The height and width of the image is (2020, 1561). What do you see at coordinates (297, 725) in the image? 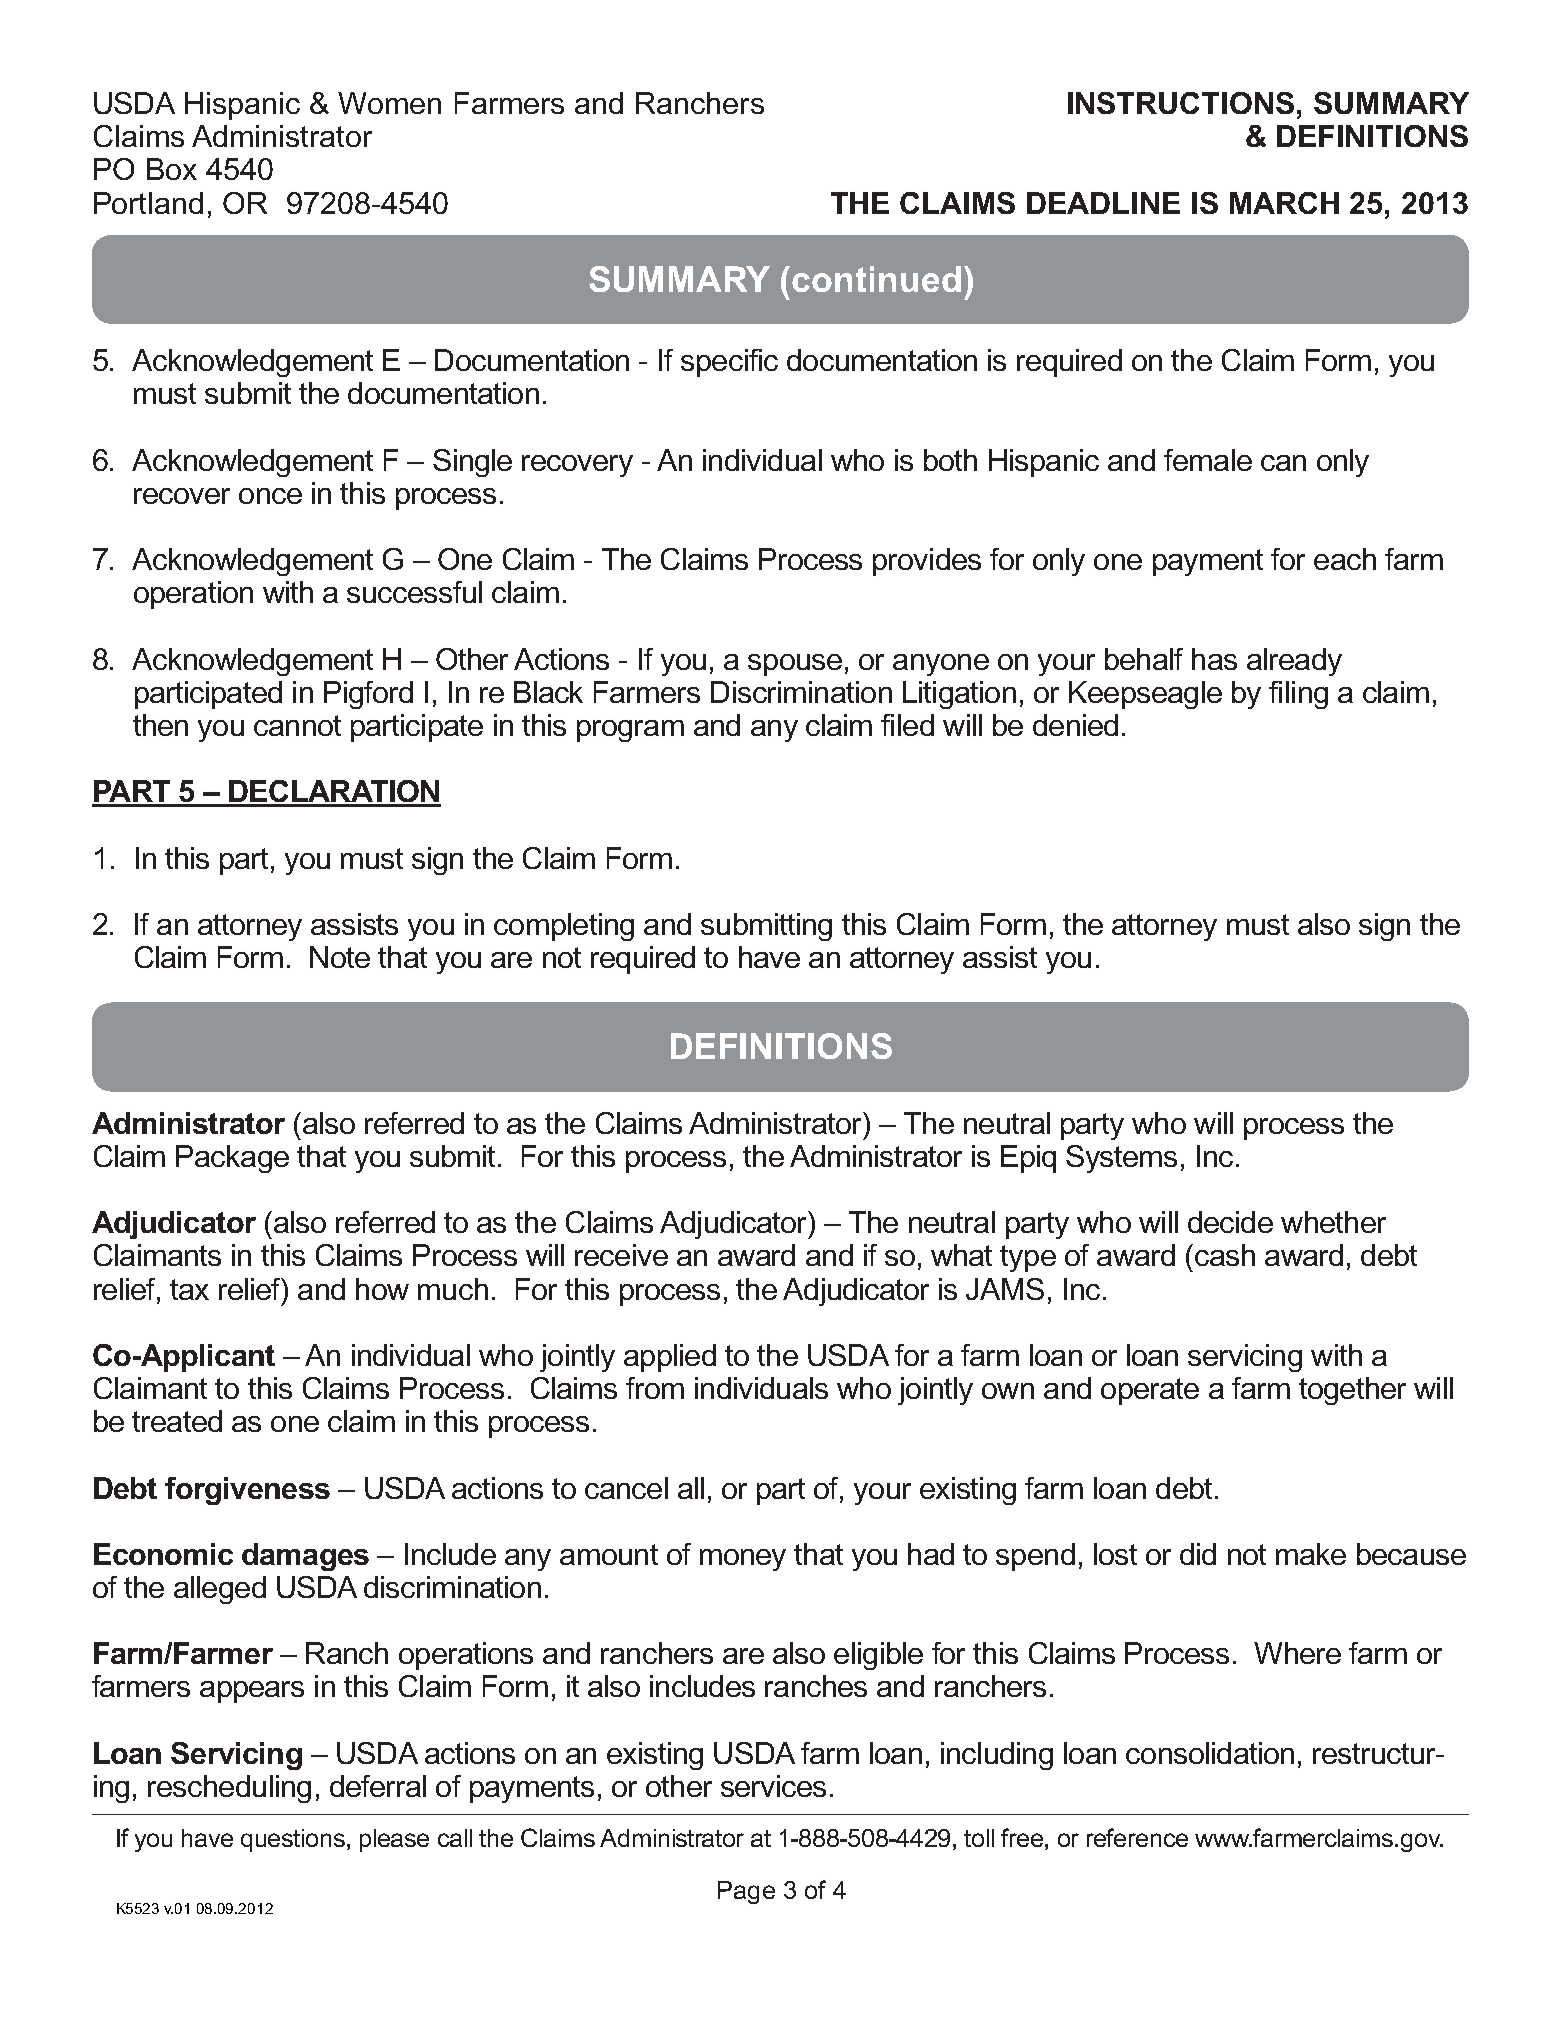
I see `cannot` at bounding box center [297, 725].
